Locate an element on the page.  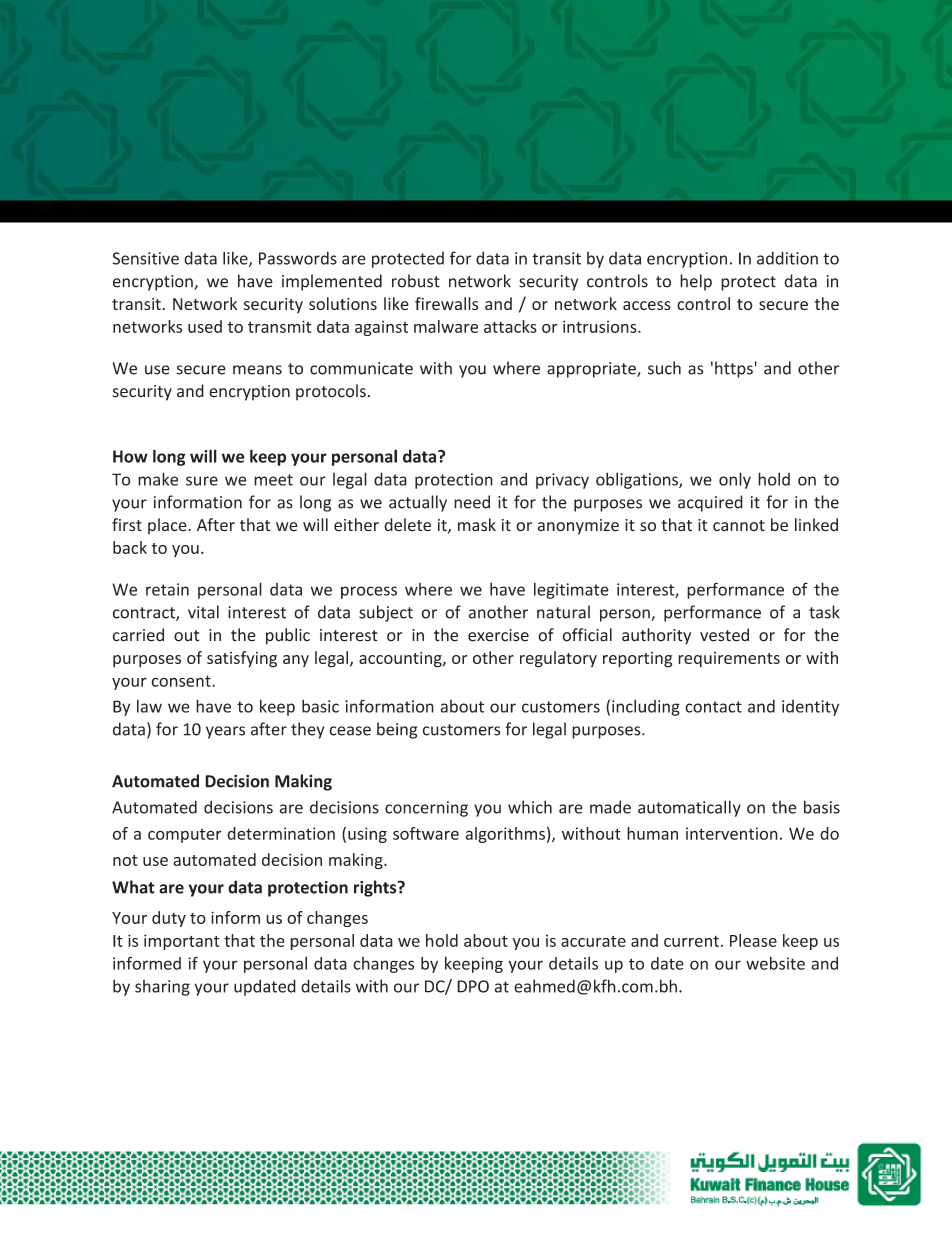
exercise is located at coordinates (498, 635).
